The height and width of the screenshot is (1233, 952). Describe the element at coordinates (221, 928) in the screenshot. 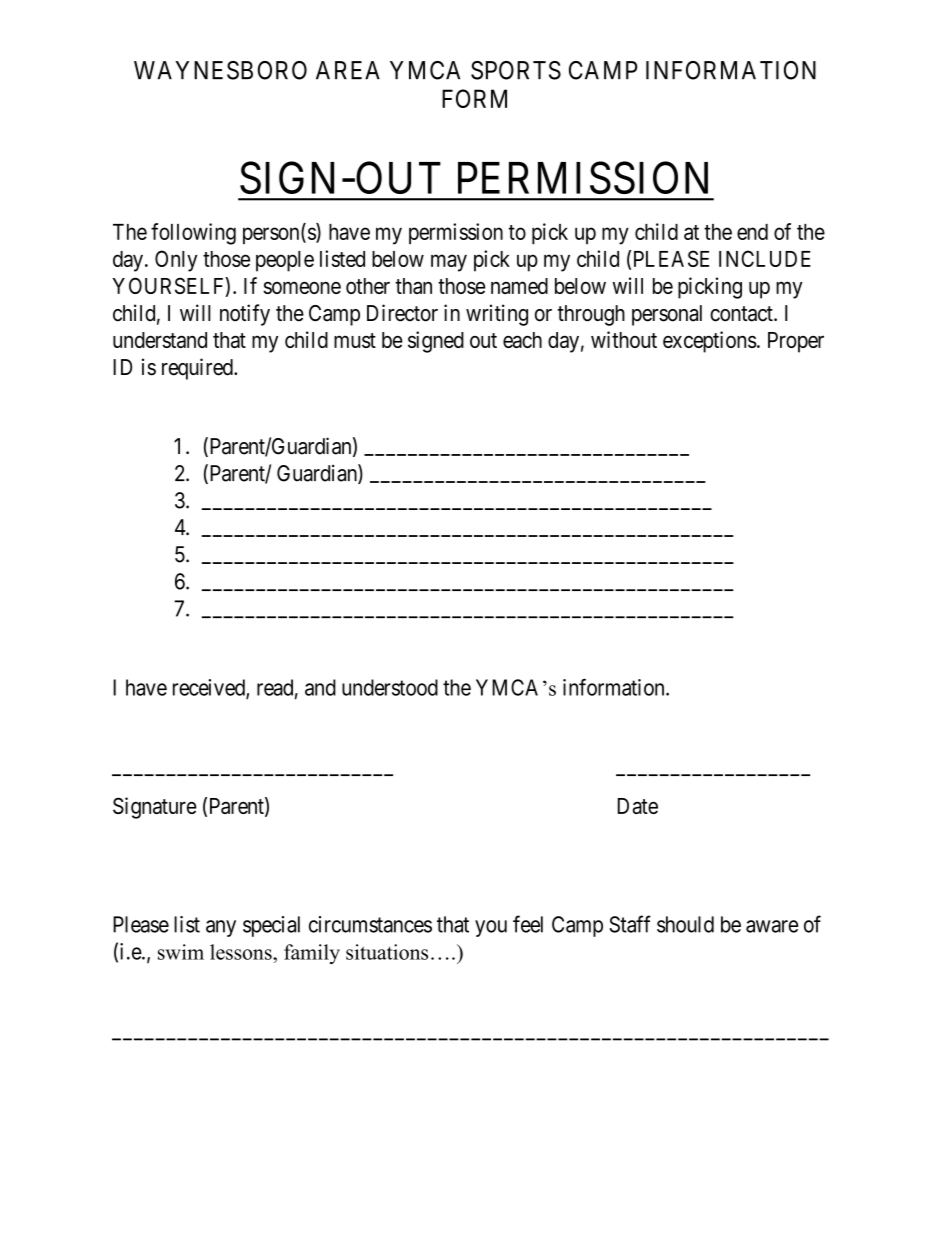

I see `any` at that location.
